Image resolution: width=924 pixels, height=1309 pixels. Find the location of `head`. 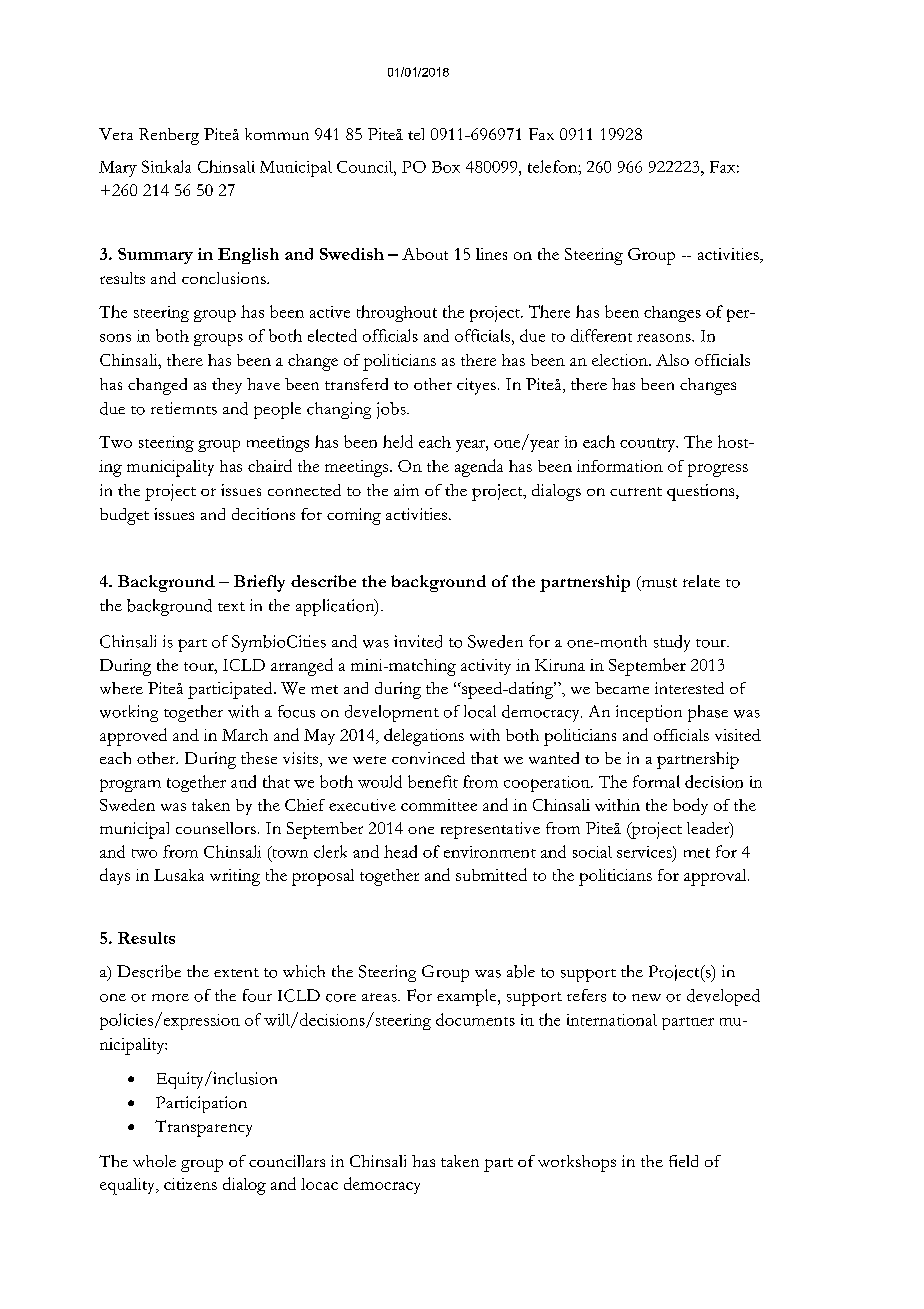

head is located at coordinates (400, 851).
